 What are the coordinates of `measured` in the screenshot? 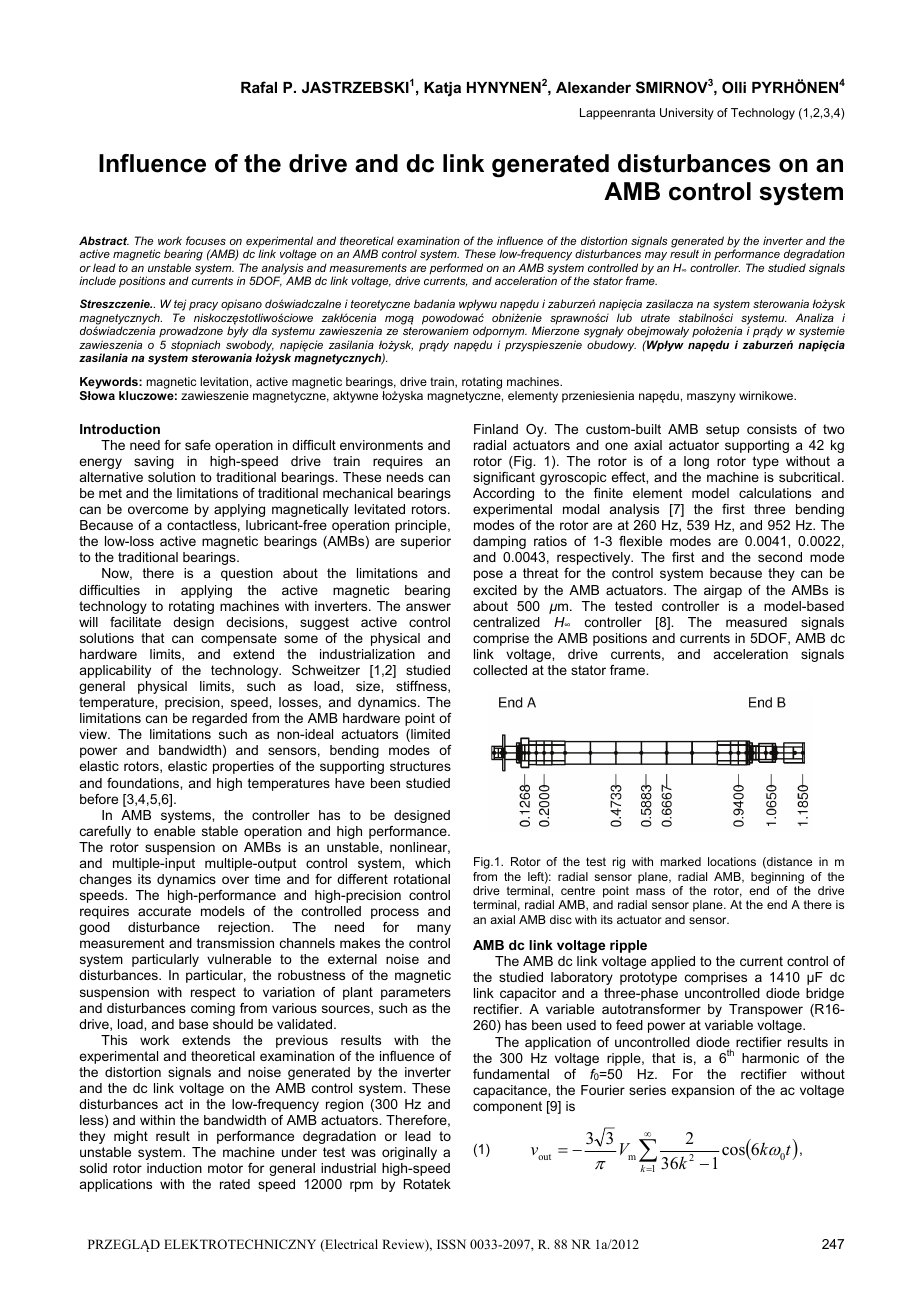 It's located at (756, 622).
